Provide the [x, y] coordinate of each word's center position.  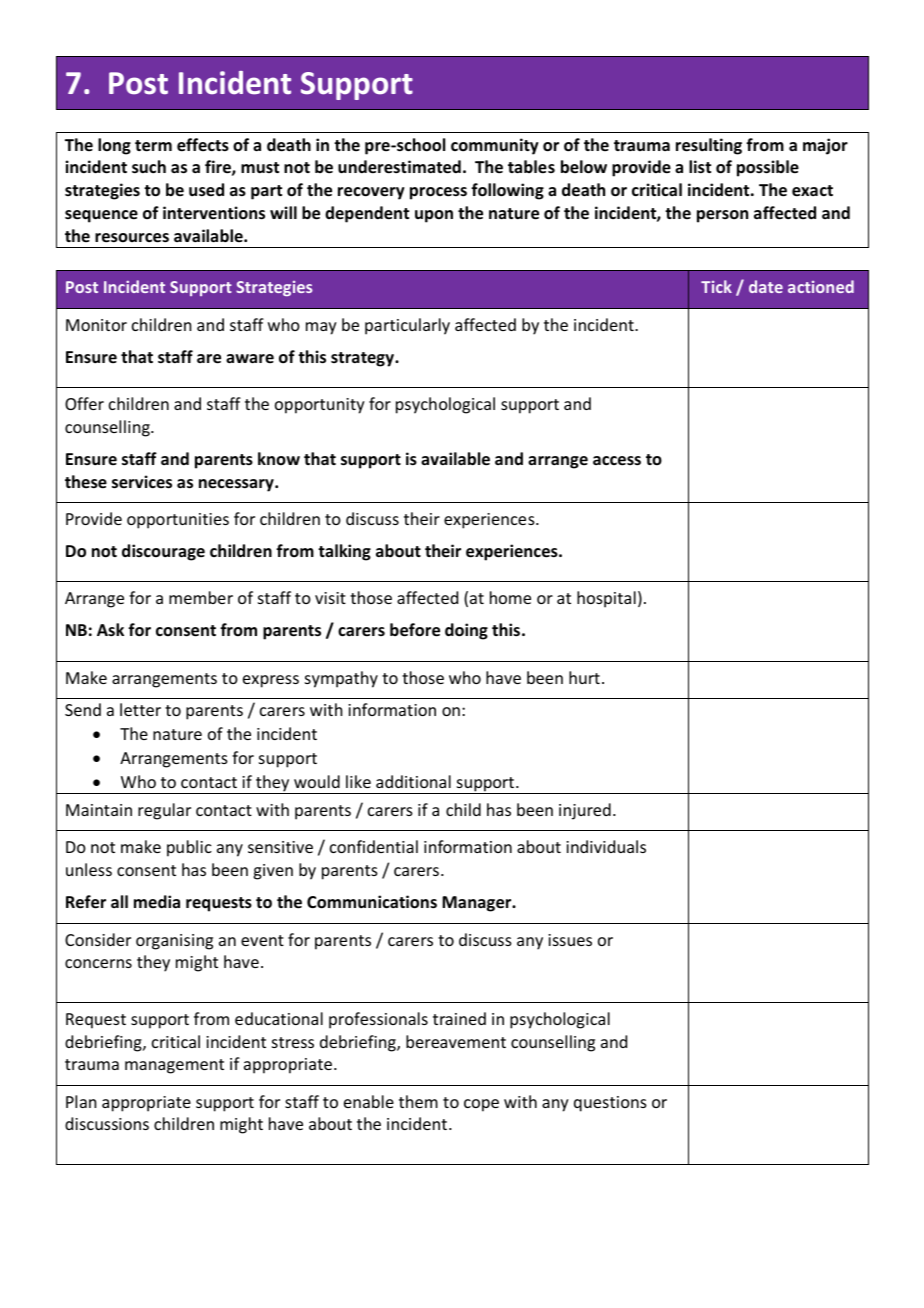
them [418, 1101]
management [174, 1066]
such [149, 167]
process [438, 193]
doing [466, 631]
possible [768, 168]
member [201, 597]
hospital [606, 599]
